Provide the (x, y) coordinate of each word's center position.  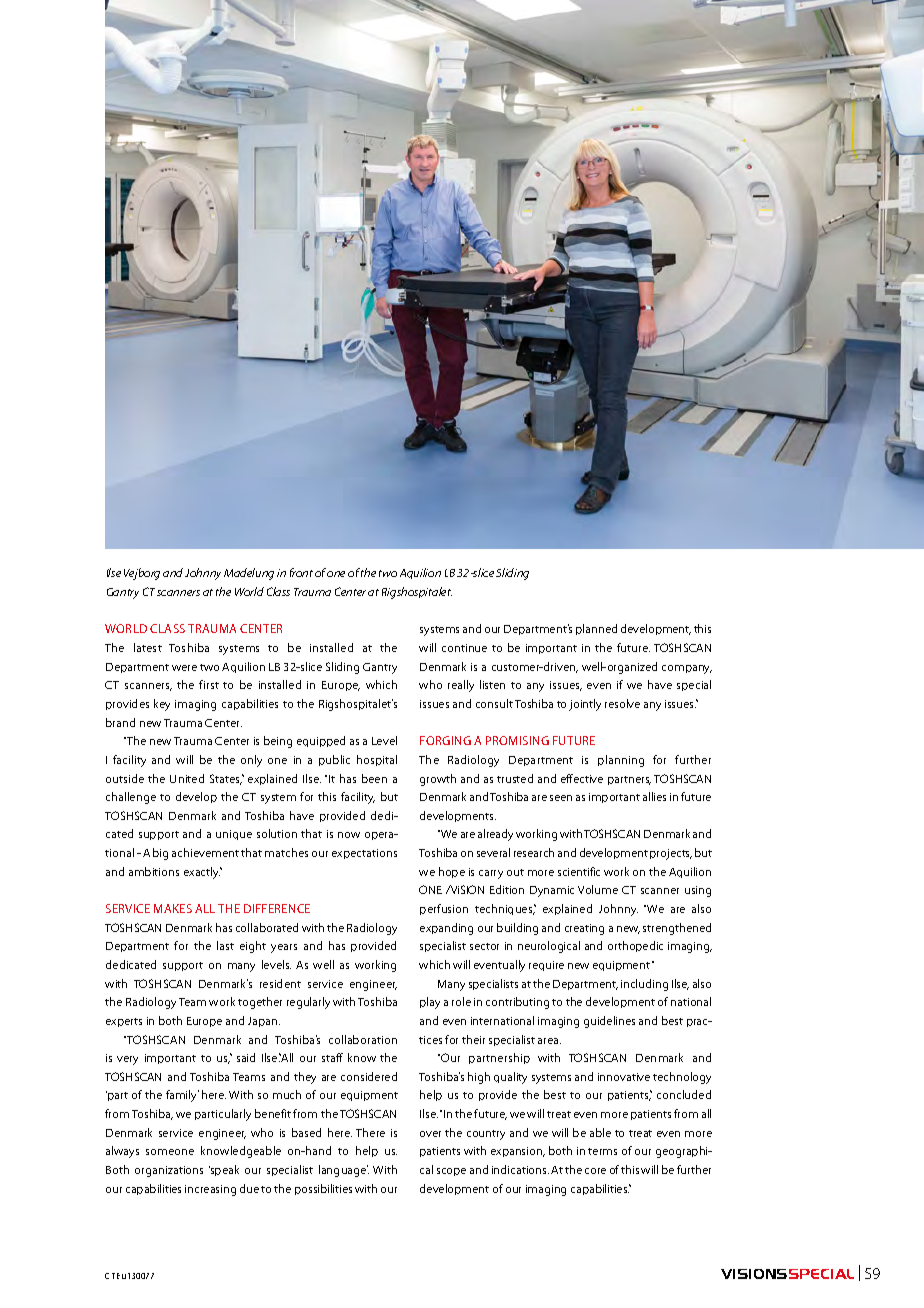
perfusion (444, 909)
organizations (169, 1171)
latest (148, 647)
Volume (598, 889)
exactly (203, 873)
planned (596, 629)
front (301, 572)
